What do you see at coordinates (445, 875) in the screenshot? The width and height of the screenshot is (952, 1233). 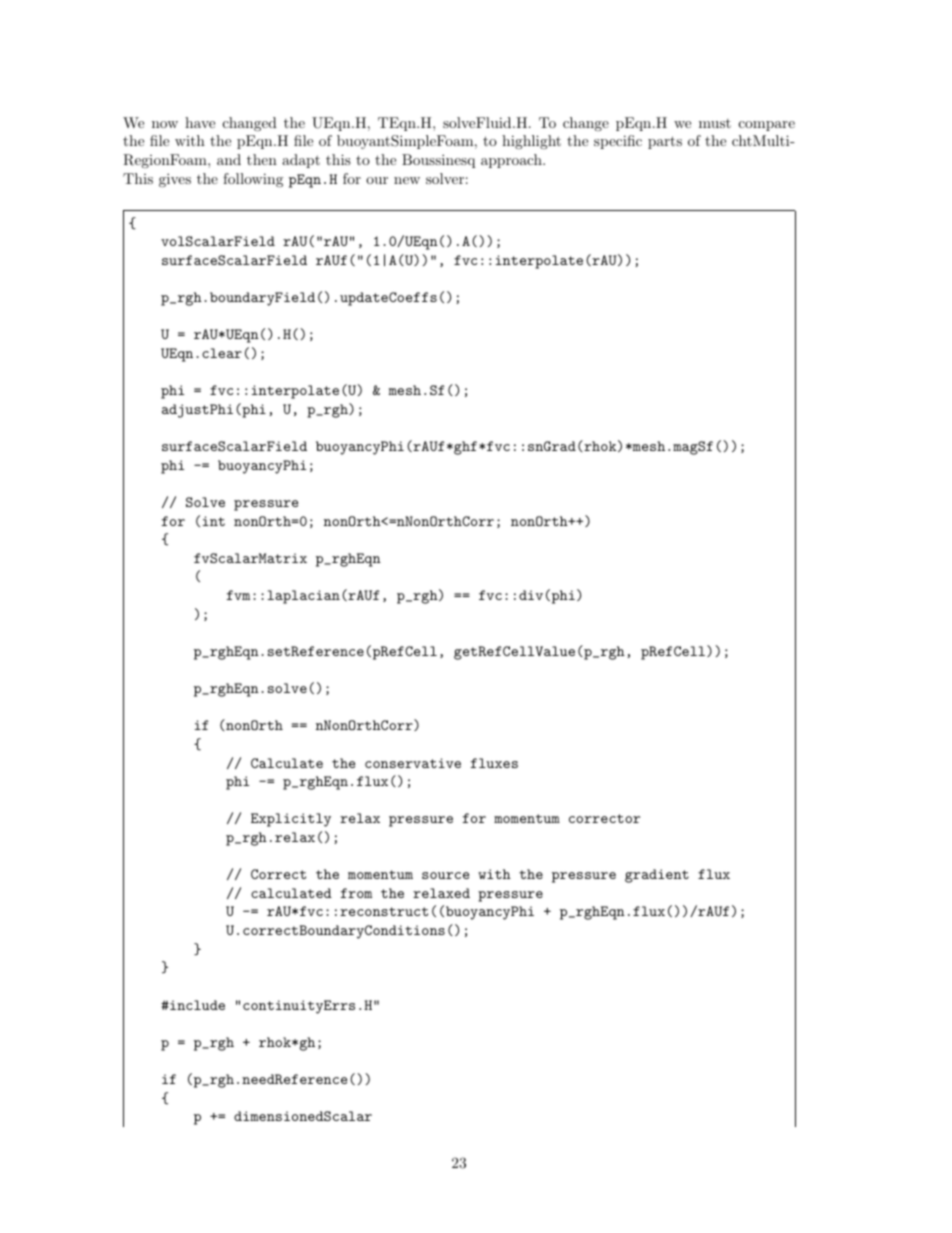 I see `source` at bounding box center [445, 875].
